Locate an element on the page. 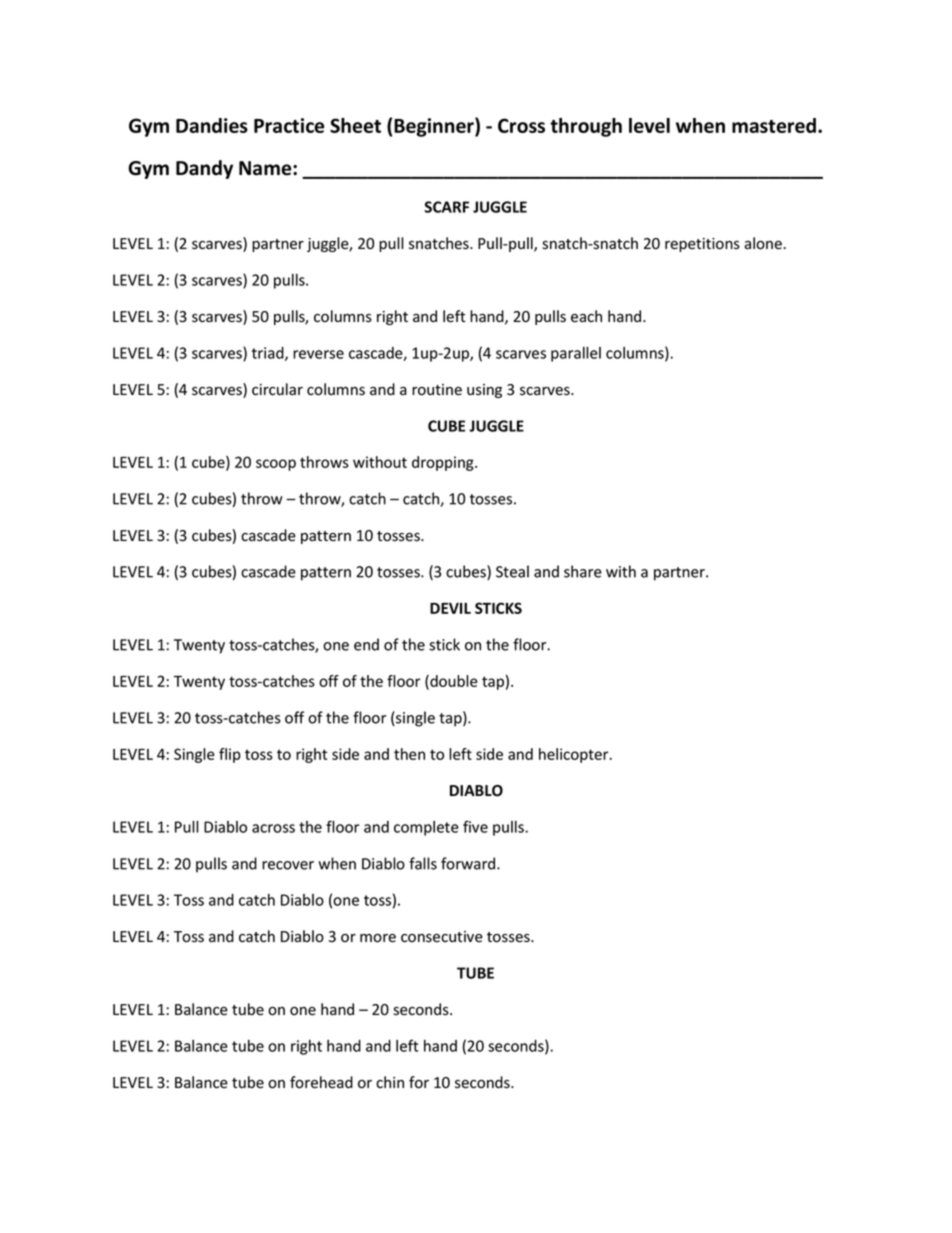 Image resolution: width=952 pixels, height=1233 pixels. helicopter is located at coordinates (575, 755).
